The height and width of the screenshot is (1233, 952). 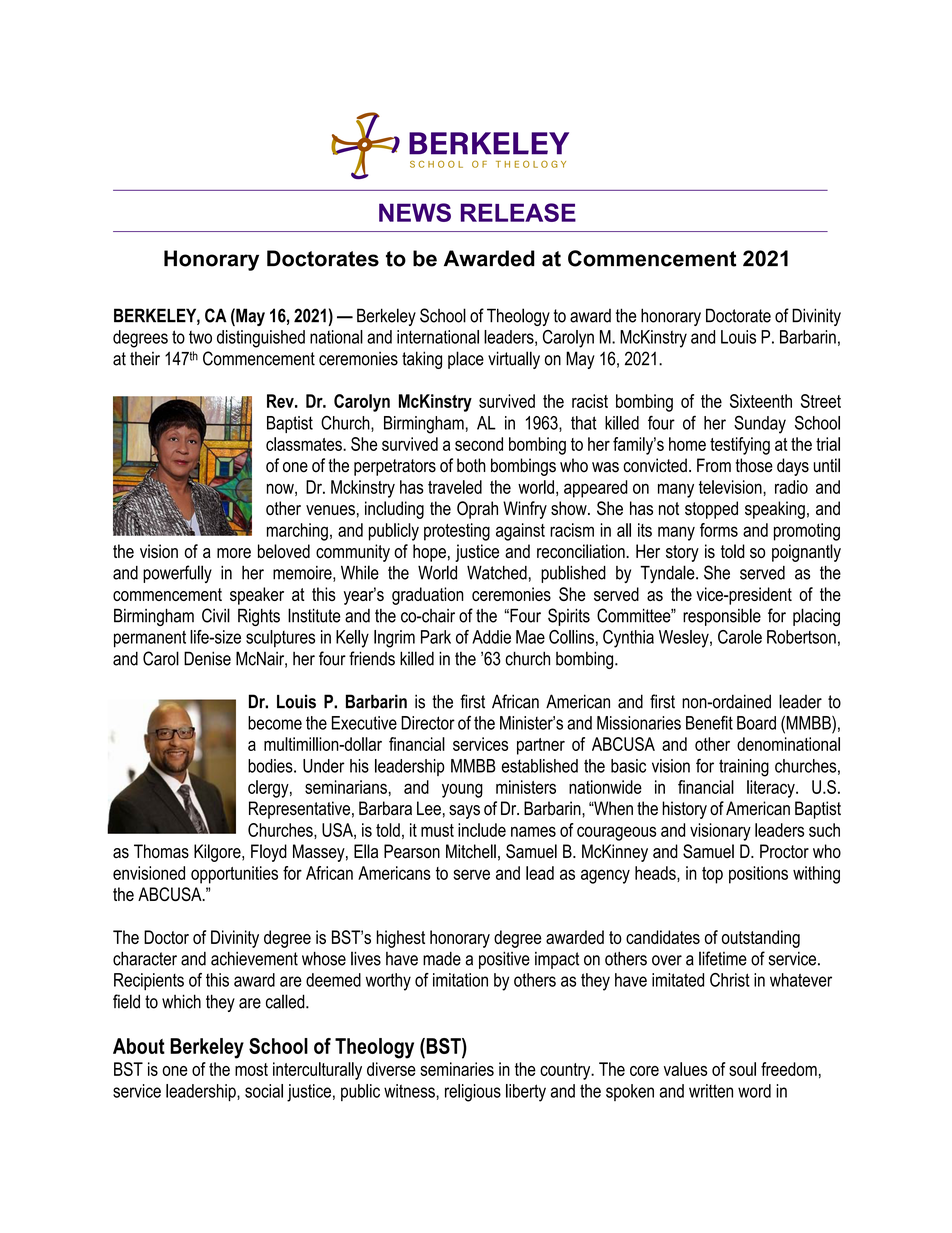 What do you see at coordinates (234, 553) in the screenshot?
I see `more` at bounding box center [234, 553].
